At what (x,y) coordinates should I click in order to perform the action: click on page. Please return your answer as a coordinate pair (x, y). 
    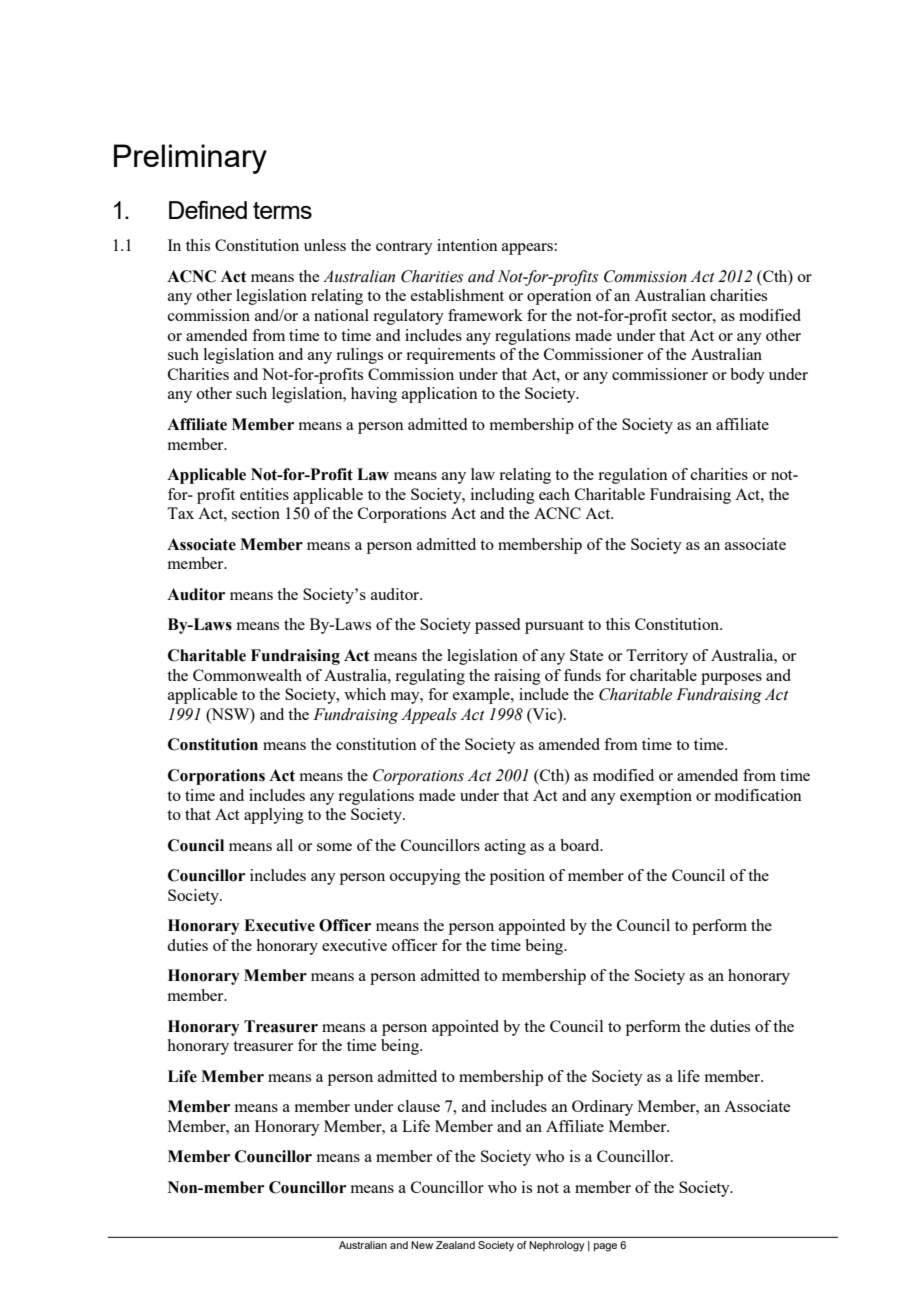
    Looking at the image, I should click on (605, 1247).
